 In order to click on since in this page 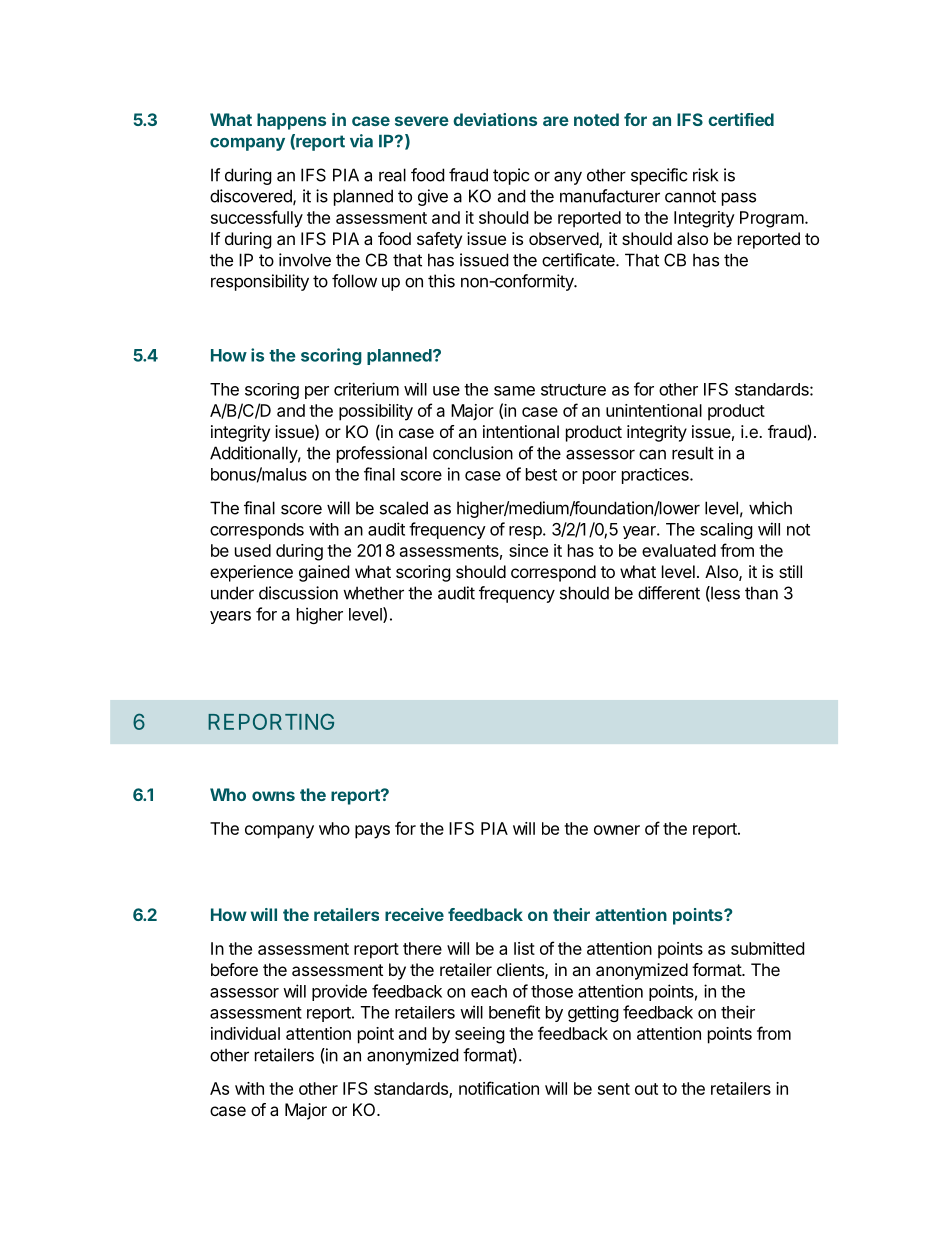, I will do `click(528, 550)`.
